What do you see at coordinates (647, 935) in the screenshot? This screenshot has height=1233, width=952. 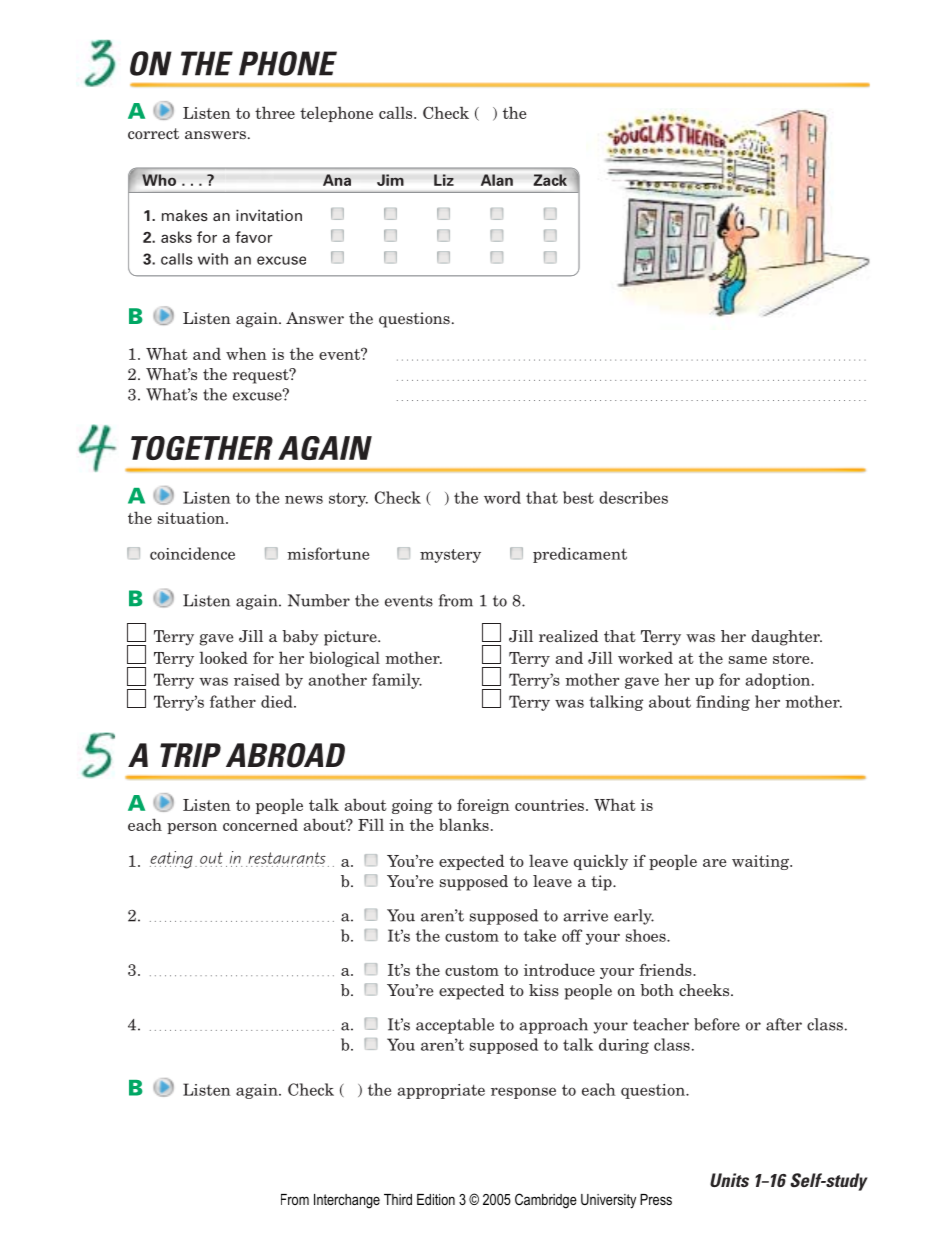 I see `shoes` at bounding box center [647, 935].
